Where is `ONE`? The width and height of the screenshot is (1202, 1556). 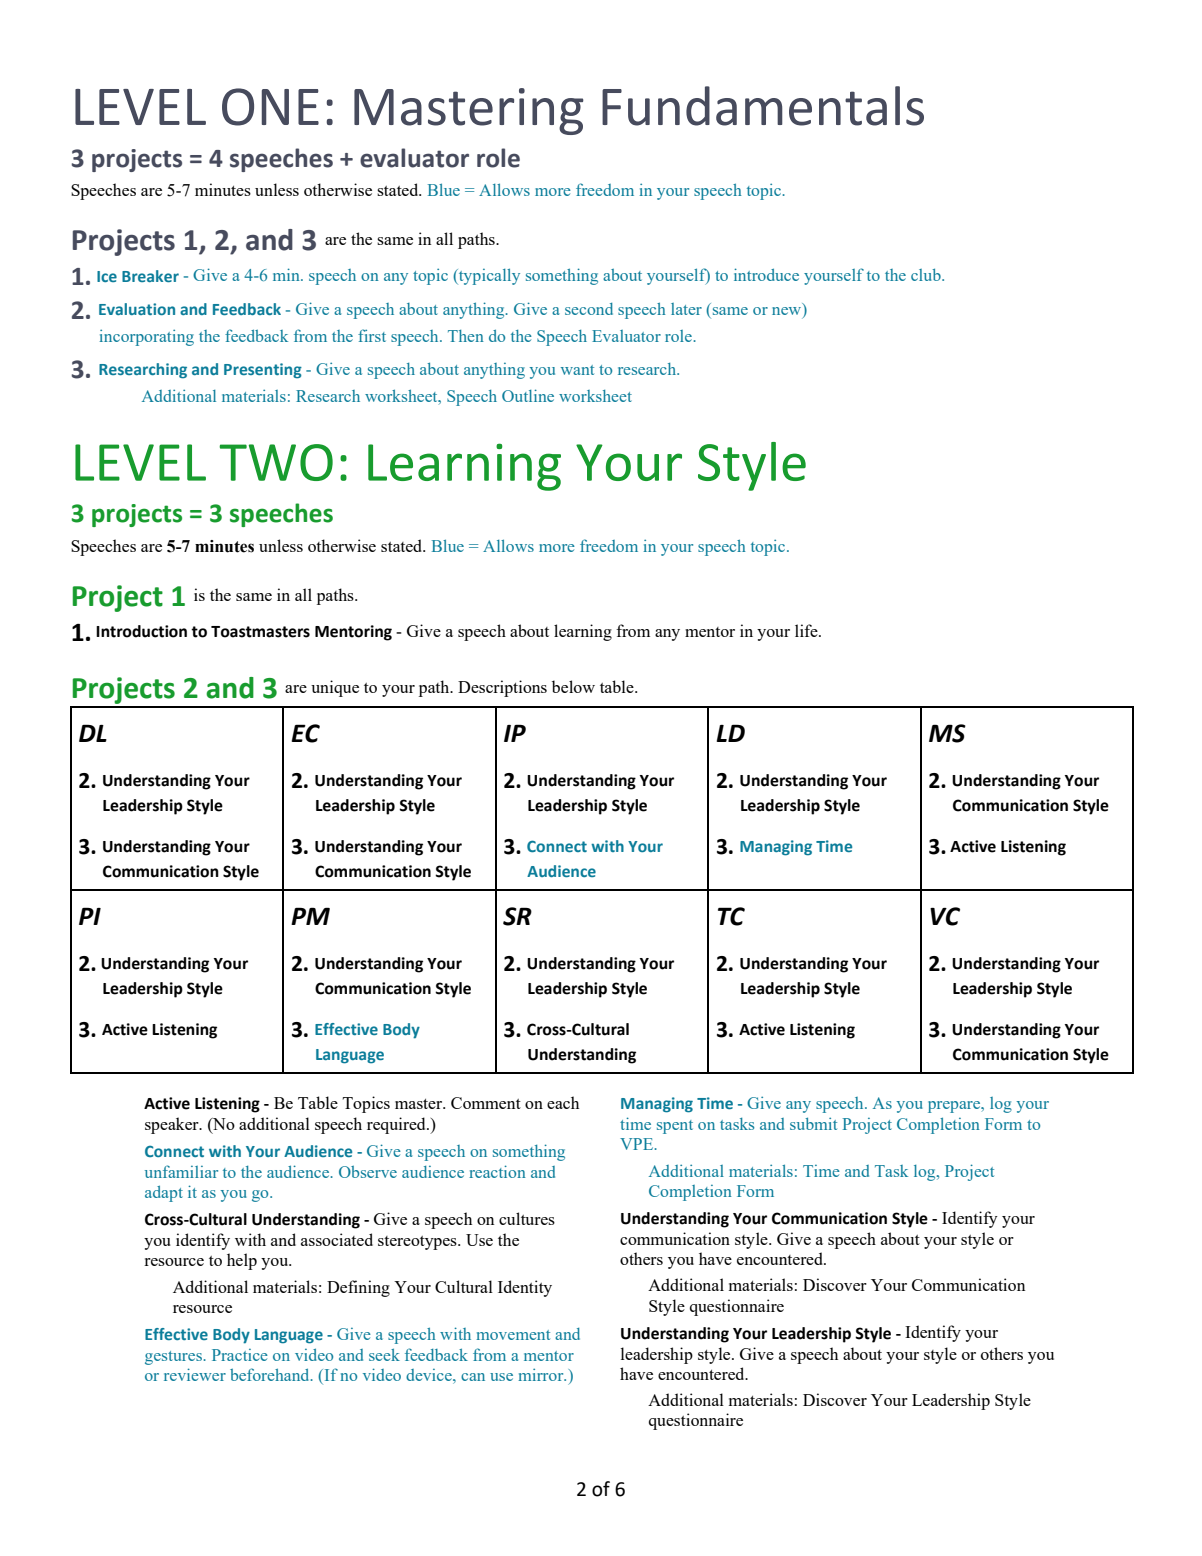
ONE is located at coordinates (270, 107).
